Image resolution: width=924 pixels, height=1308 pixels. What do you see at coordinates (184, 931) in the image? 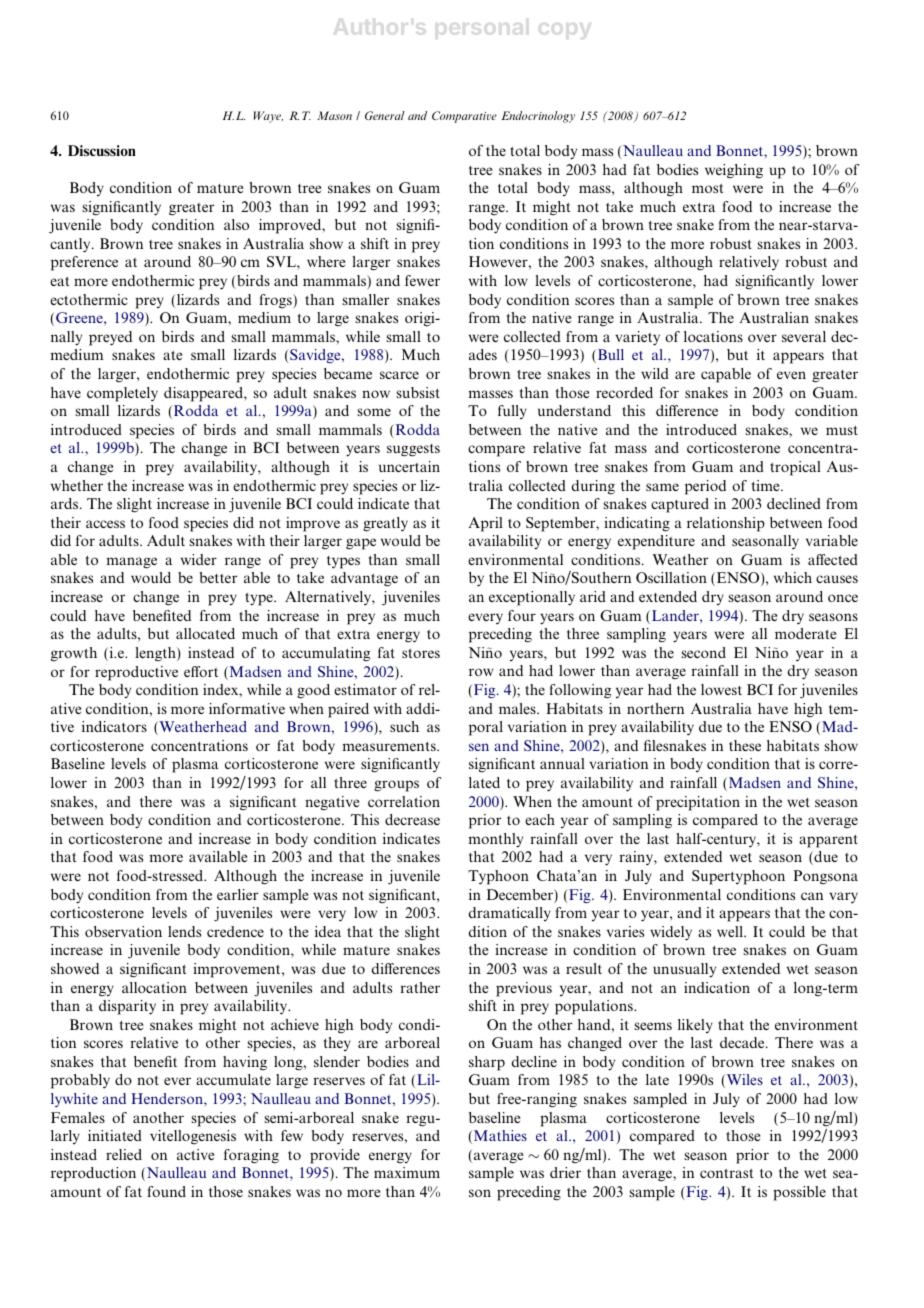
I see `lends` at bounding box center [184, 931].
